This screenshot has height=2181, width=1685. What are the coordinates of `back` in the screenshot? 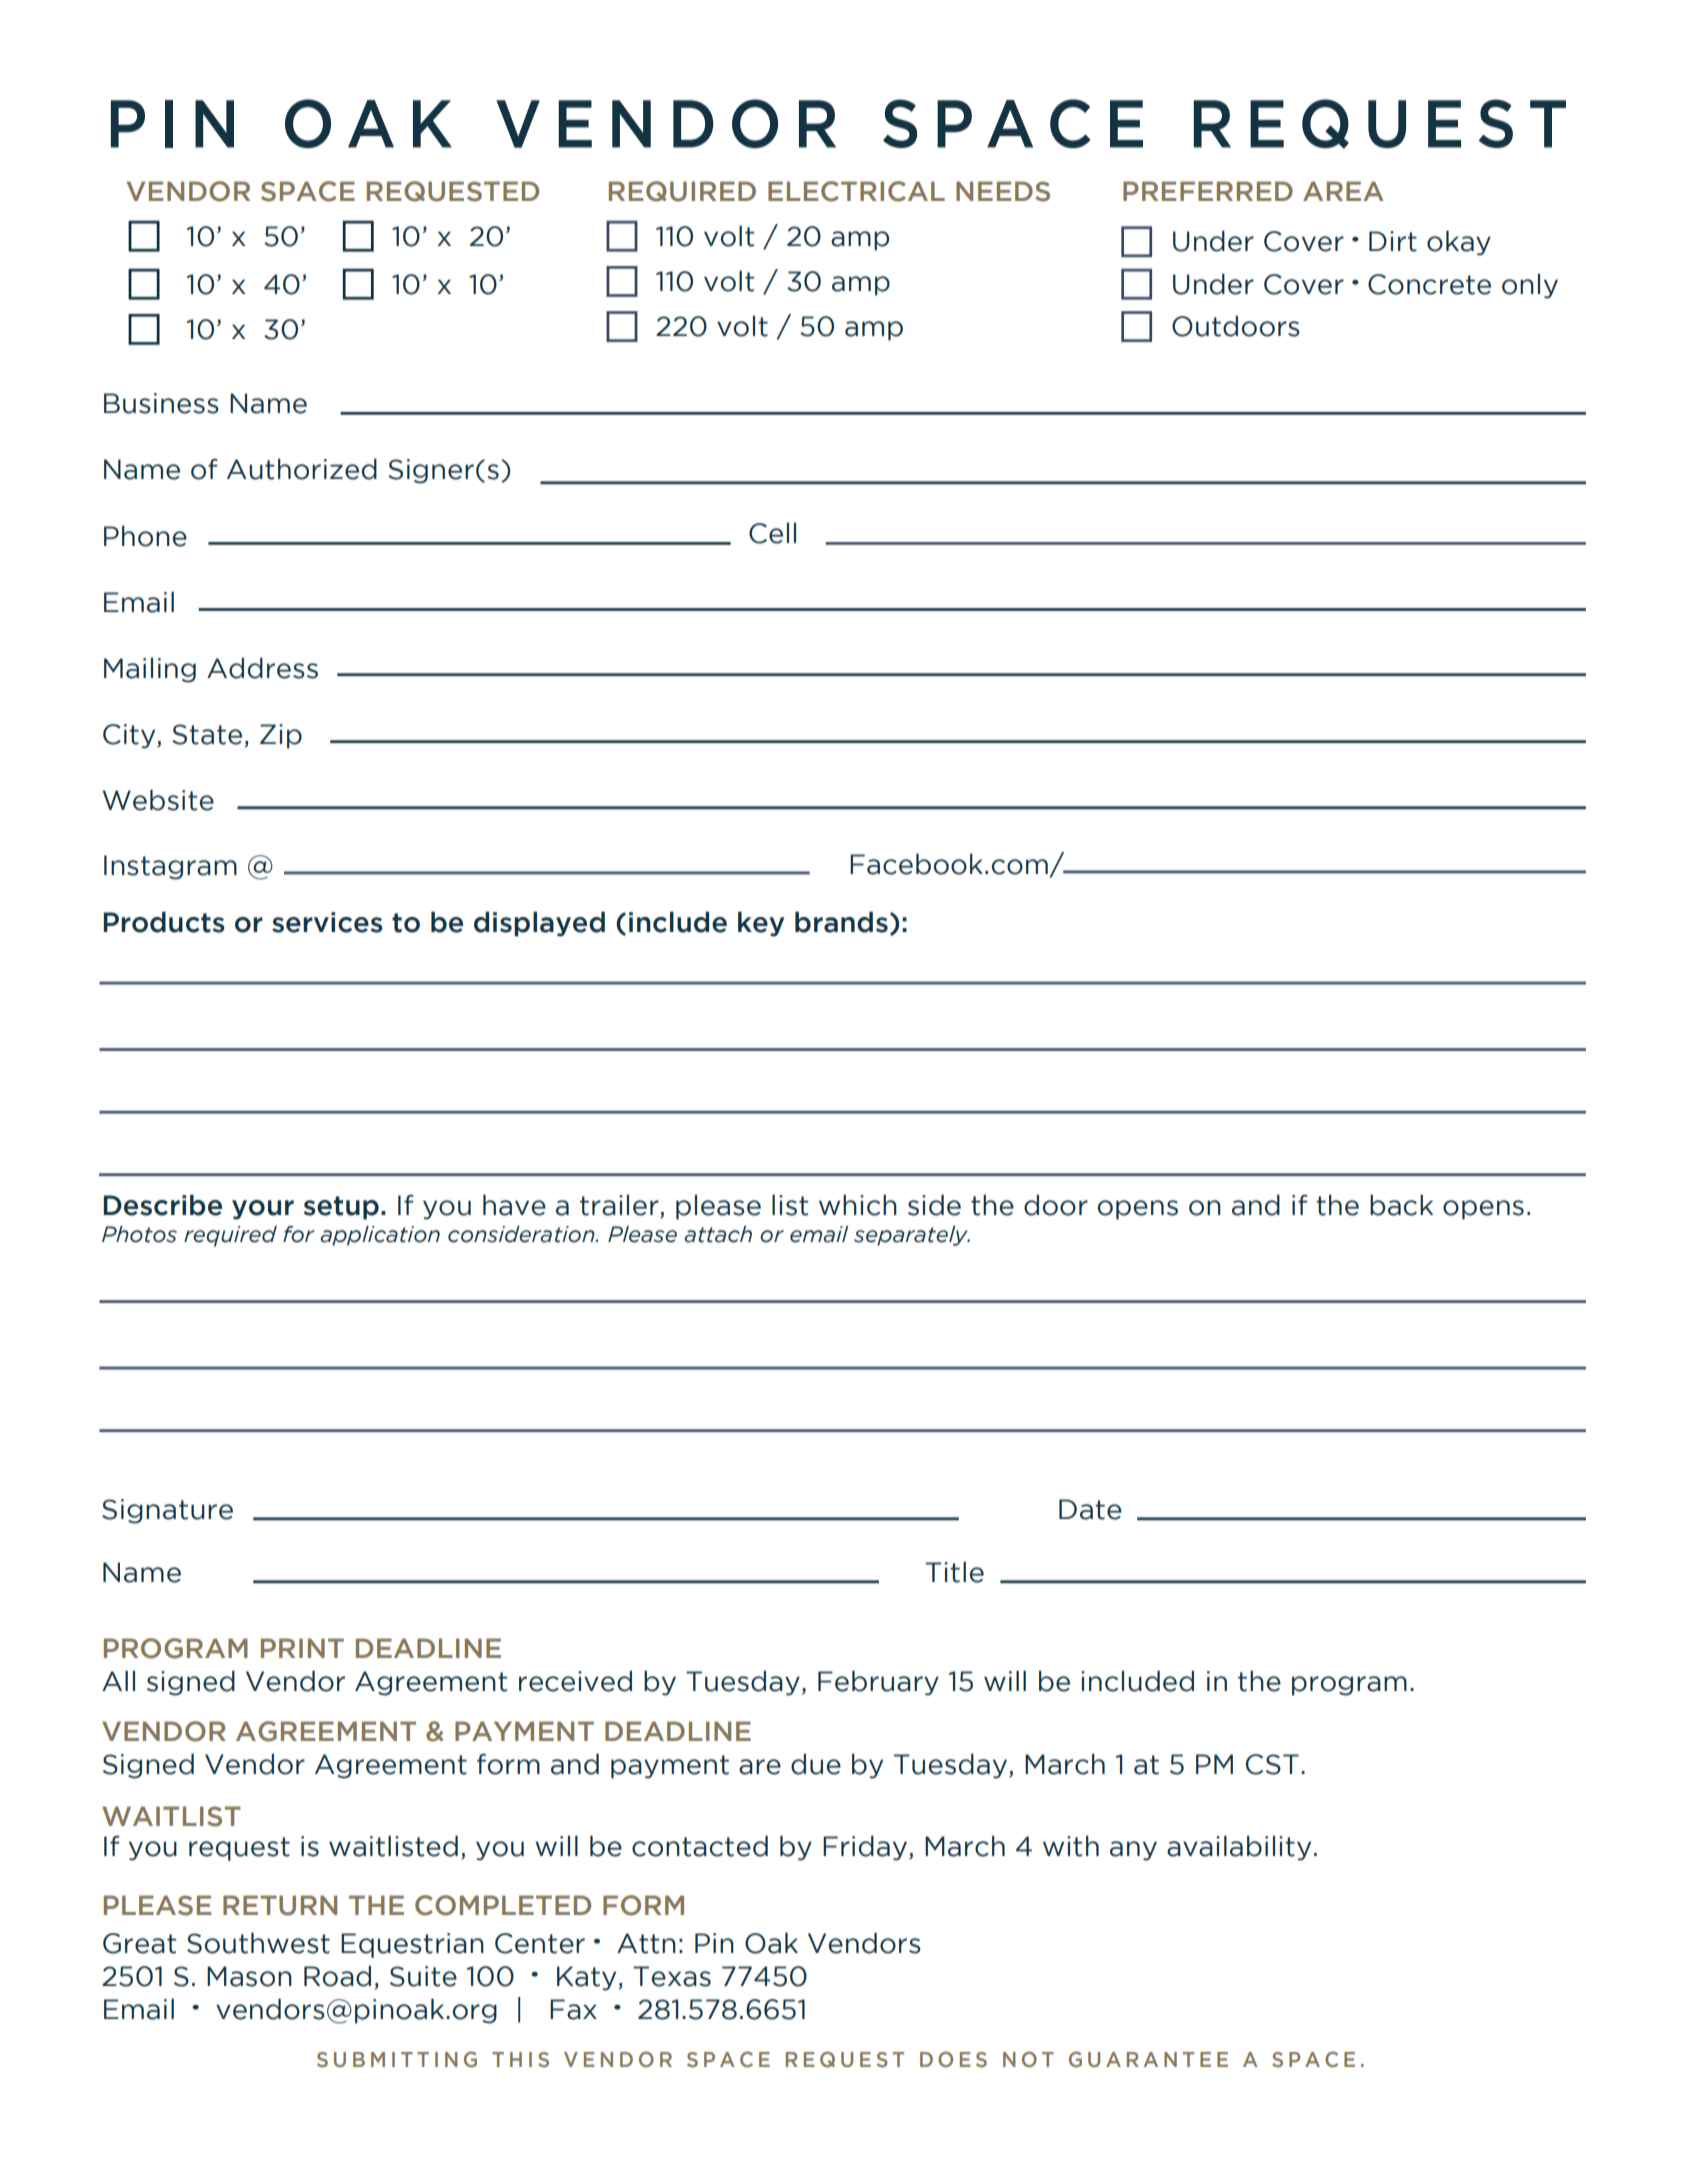 It's located at (1401, 1205).
